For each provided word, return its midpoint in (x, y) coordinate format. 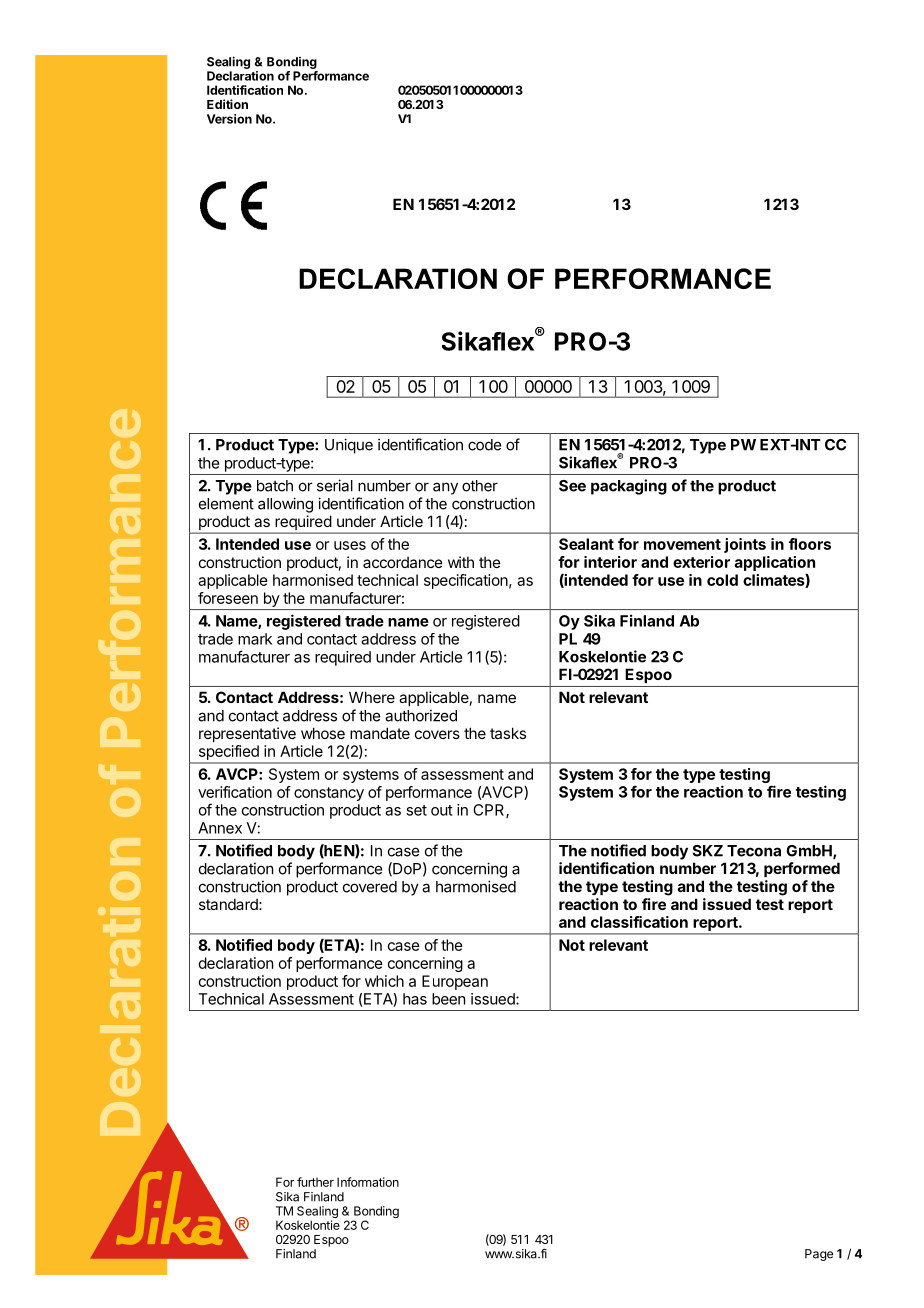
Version (229, 119)
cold (722, 580)
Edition (227, 104)
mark (255, 639)
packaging (629, 487)
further (315, 1182)
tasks (508, 733)
